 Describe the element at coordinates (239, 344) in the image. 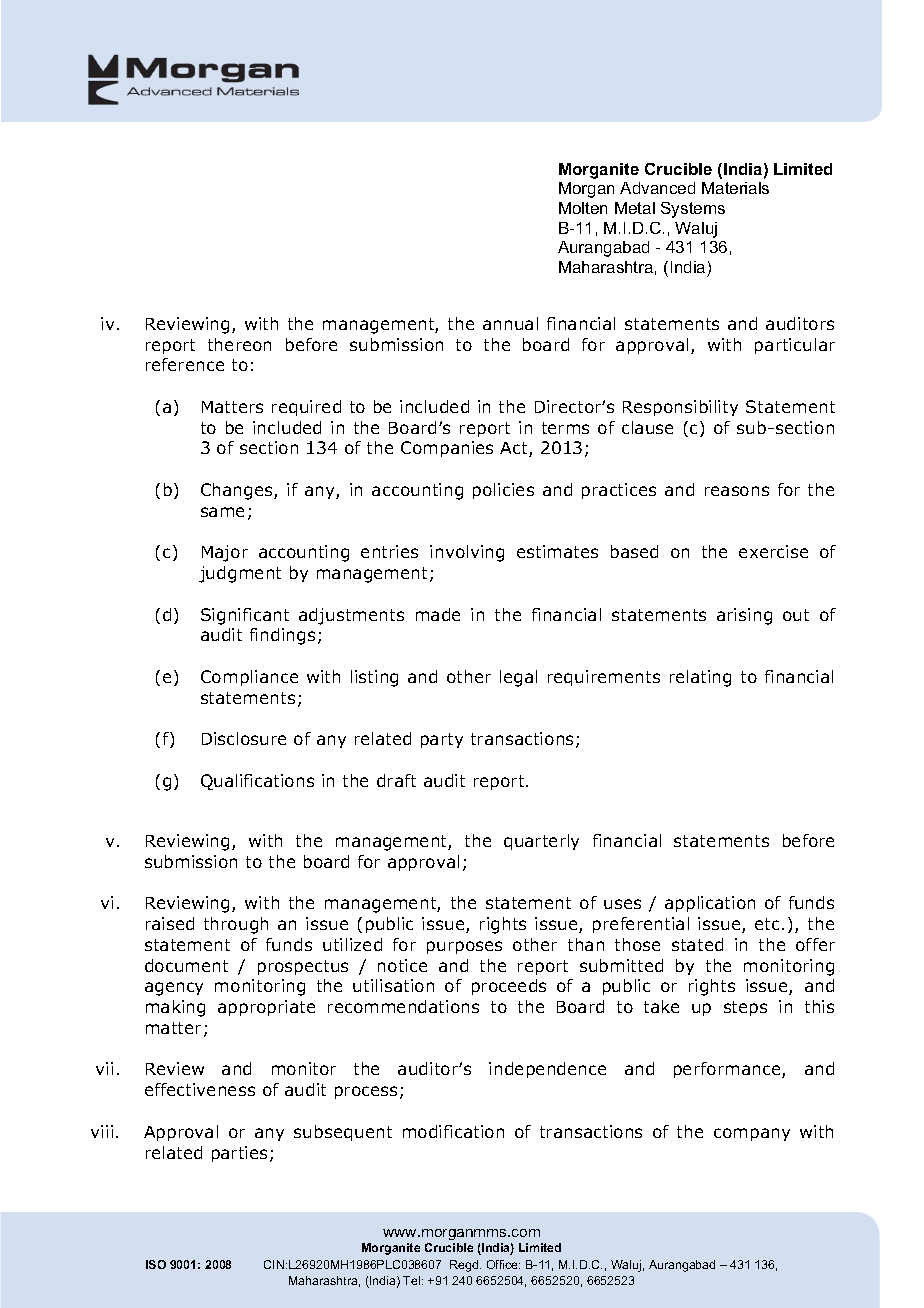

I see `thereon` at that location.
